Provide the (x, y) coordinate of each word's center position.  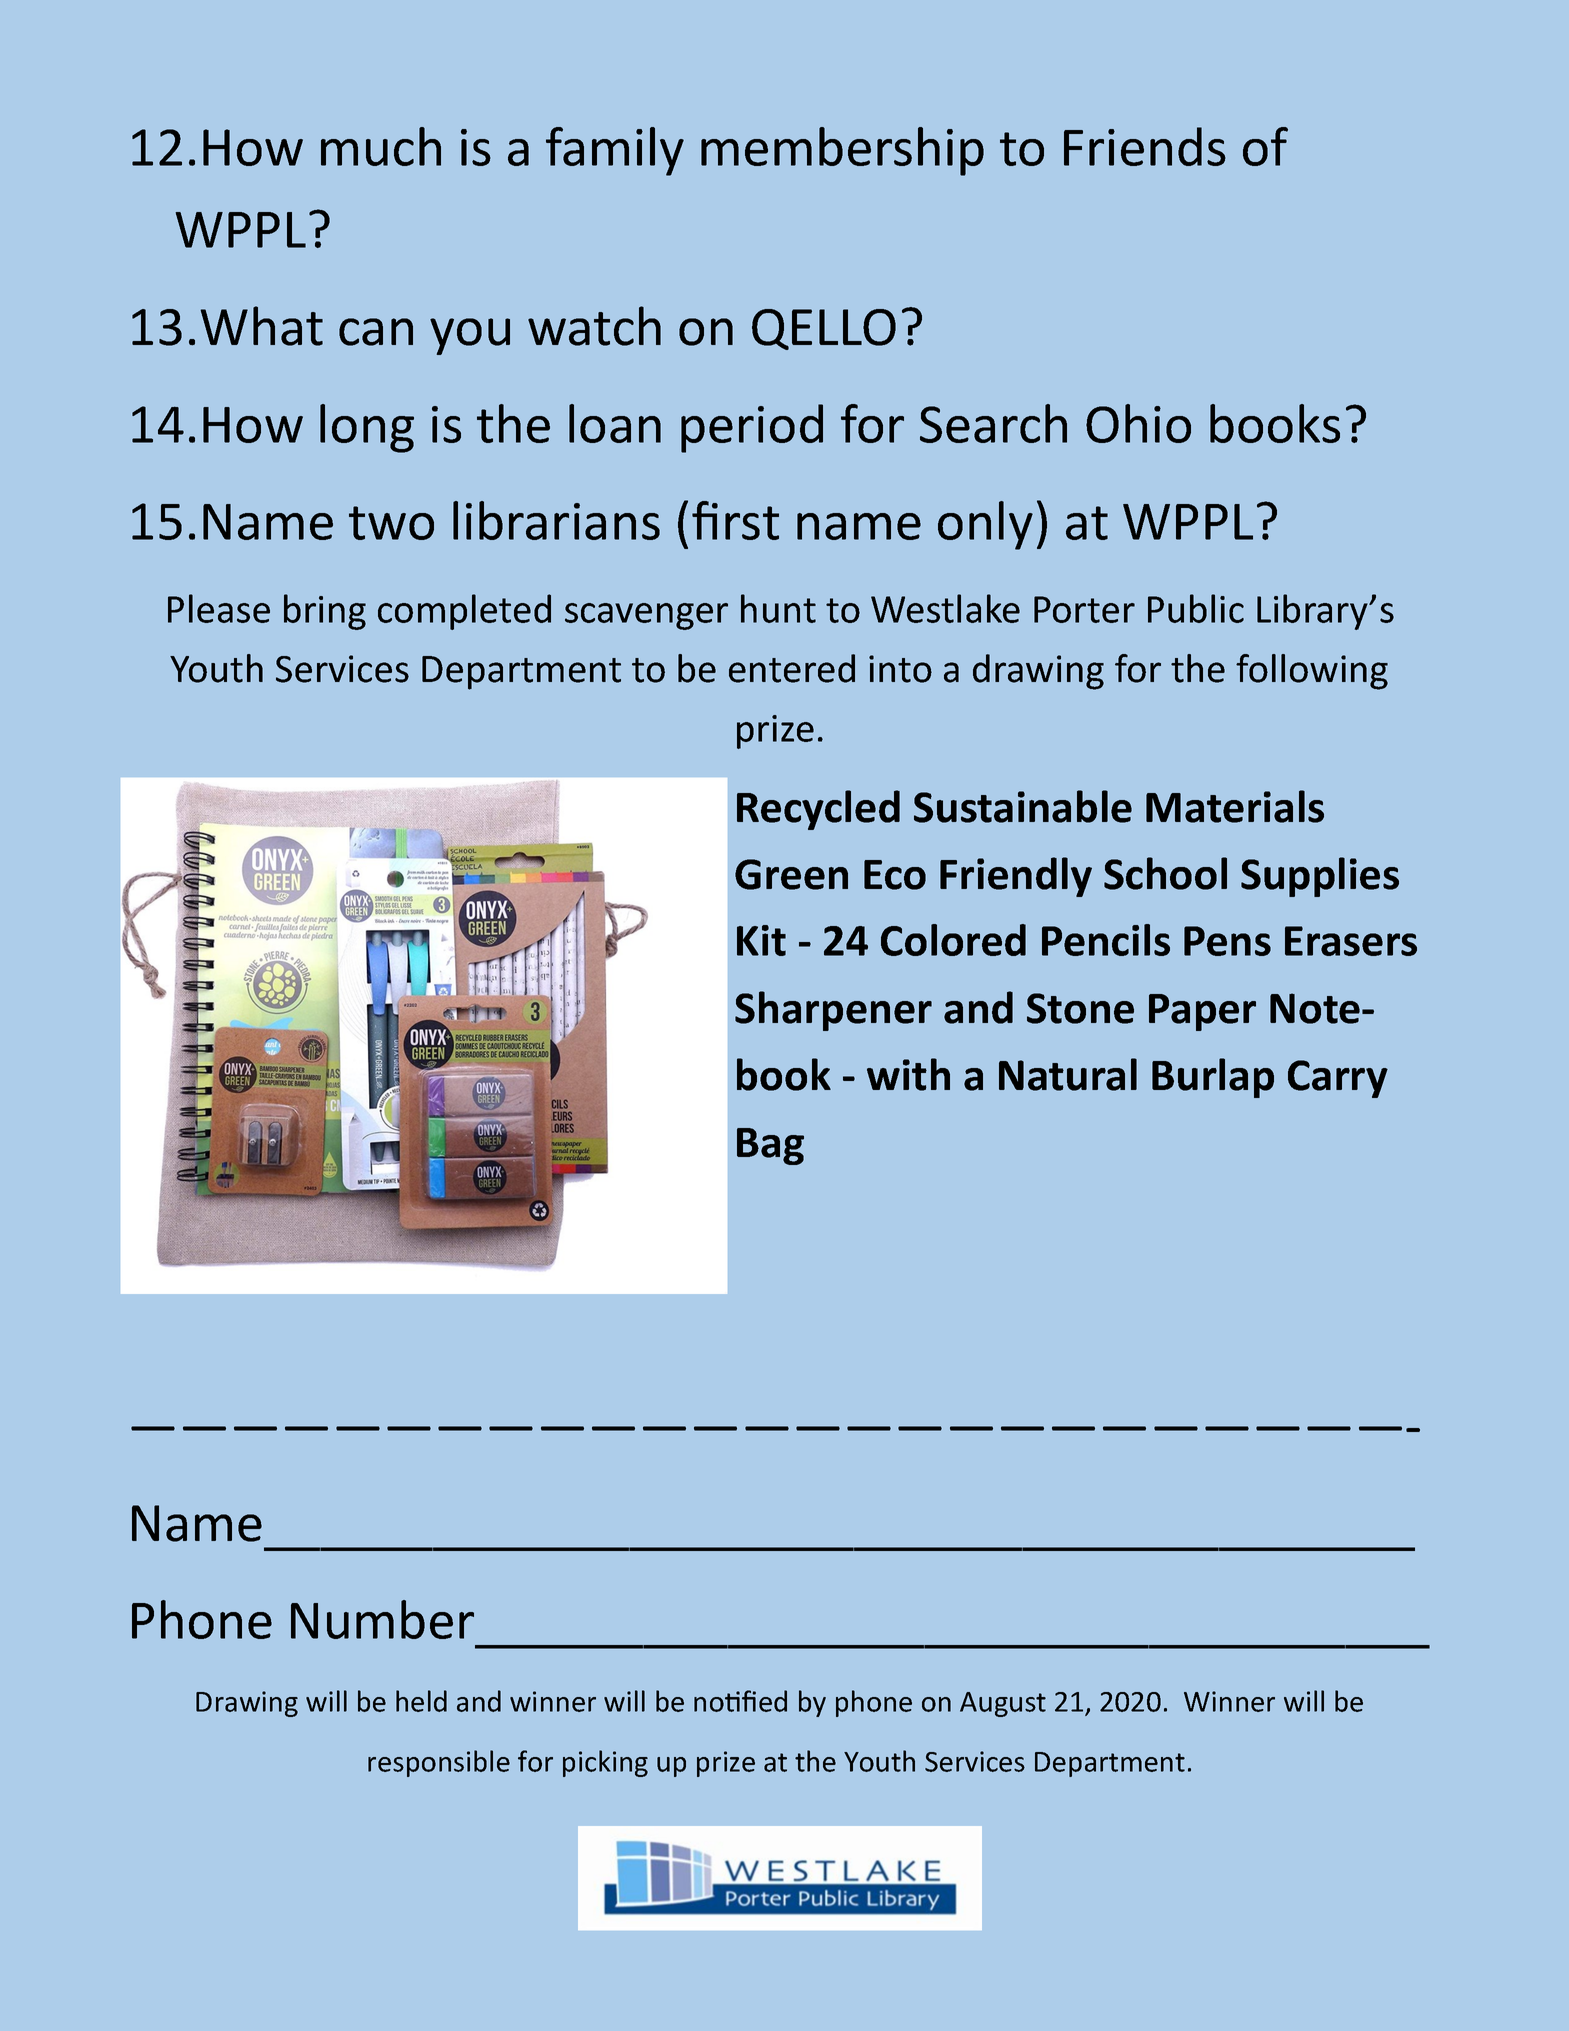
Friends (1145, 146)
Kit (761, 940)
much (381, 146)
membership (842, 151)
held (421, 1701)
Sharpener (833, 1011)
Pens (1227, 941)
